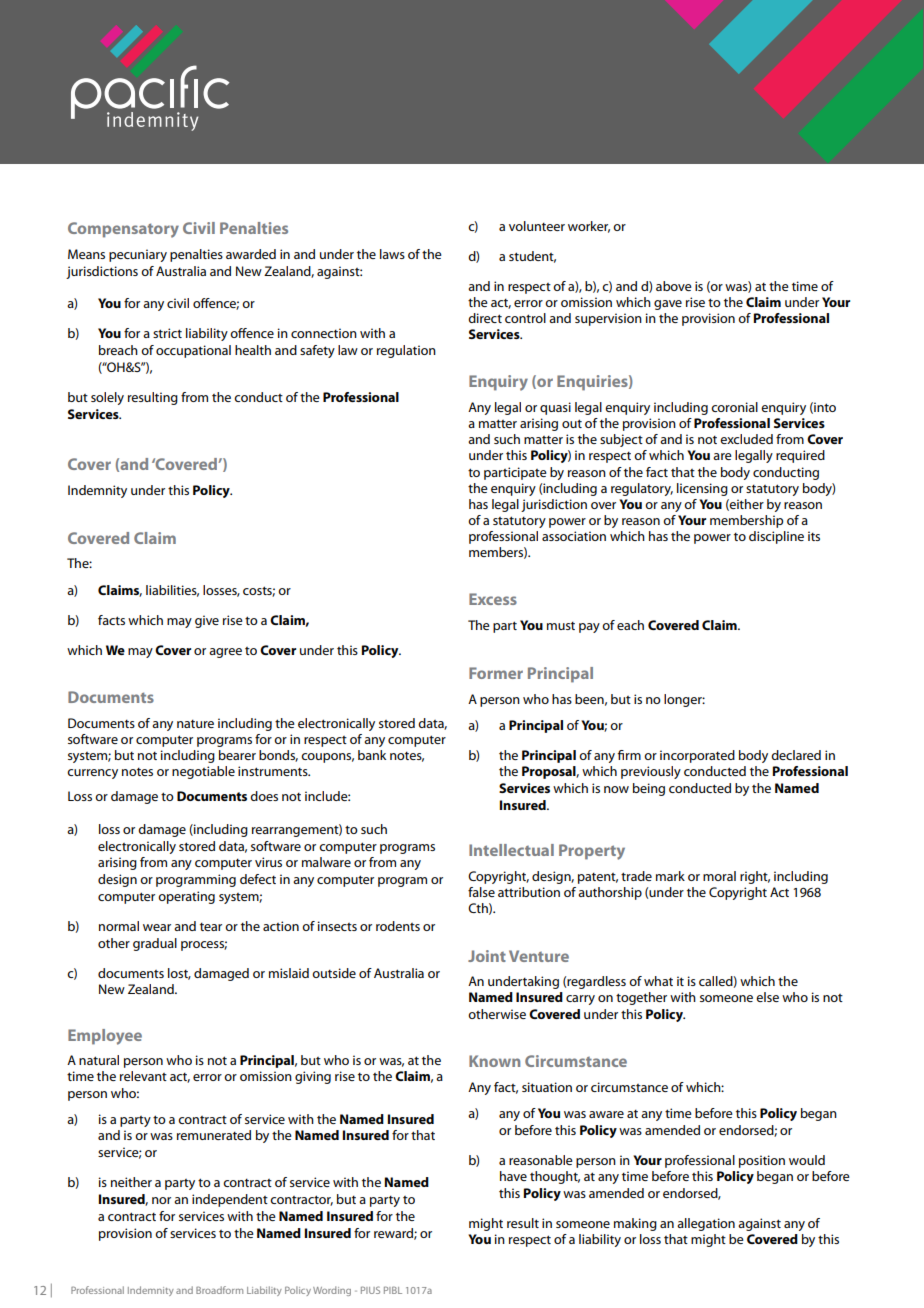 The width and height of the screenshot is (924, 1308). What do you see at coordinates (392, 254) in the screenshot?
I see `laws` at bounding box center [392, 254].
